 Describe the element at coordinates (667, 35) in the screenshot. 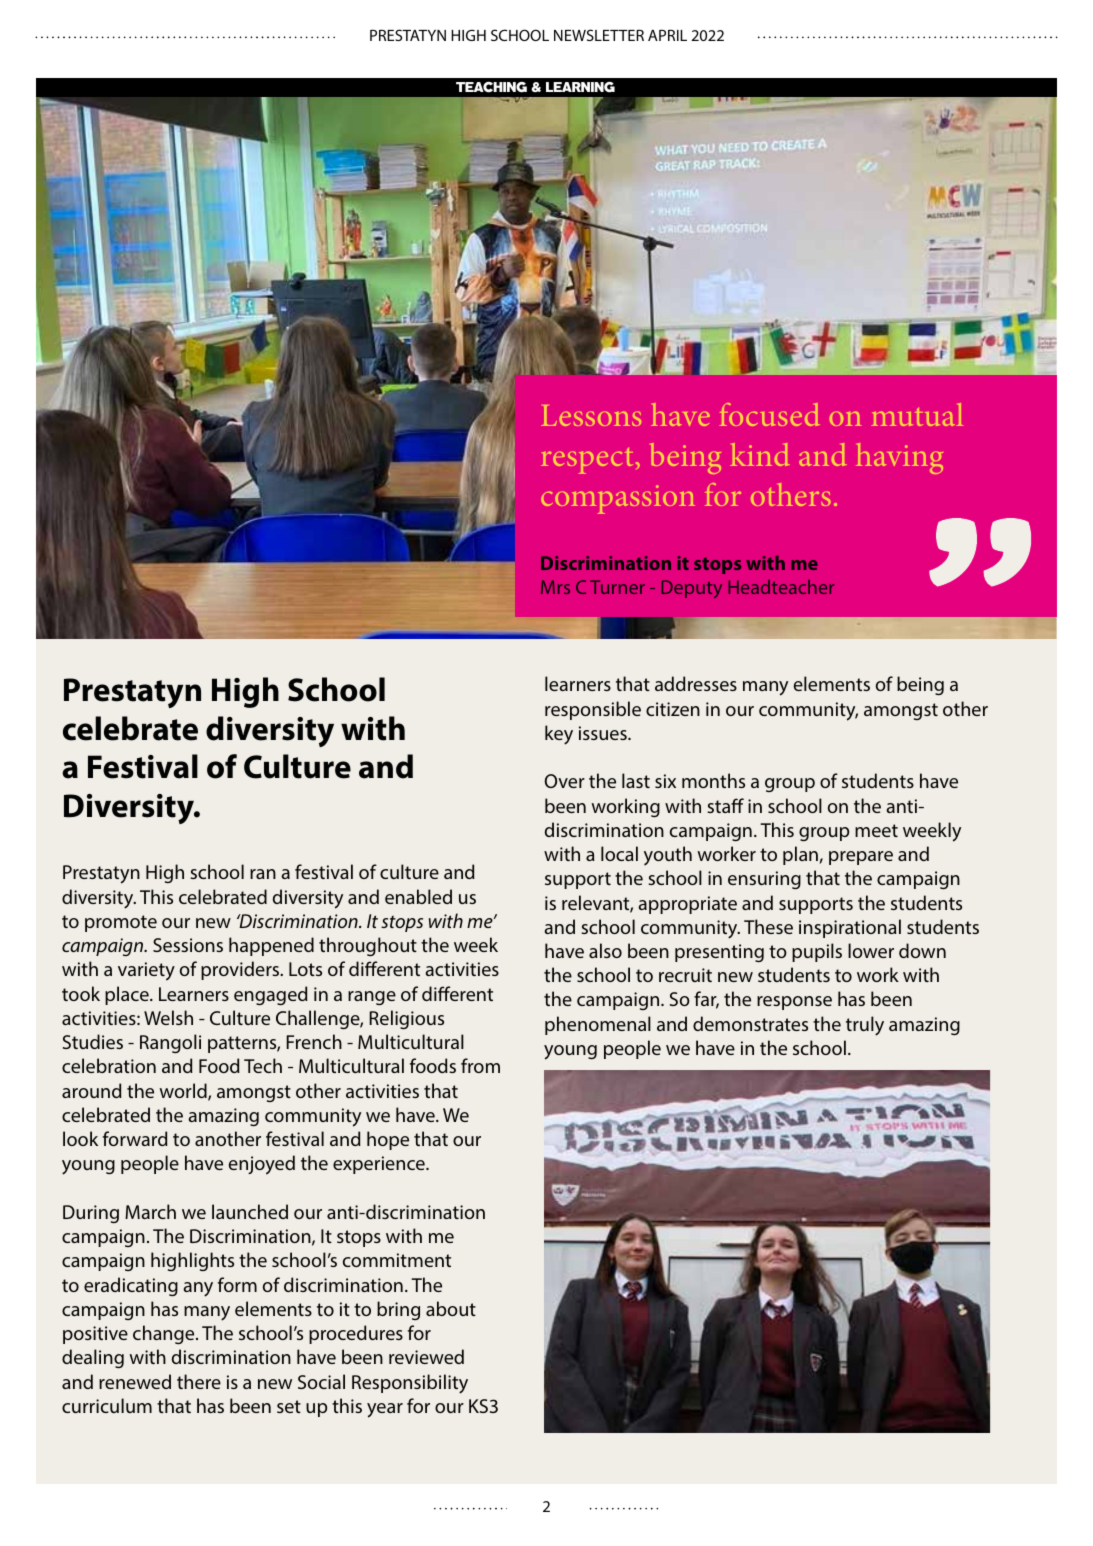

I see `APRIL` at that location.
